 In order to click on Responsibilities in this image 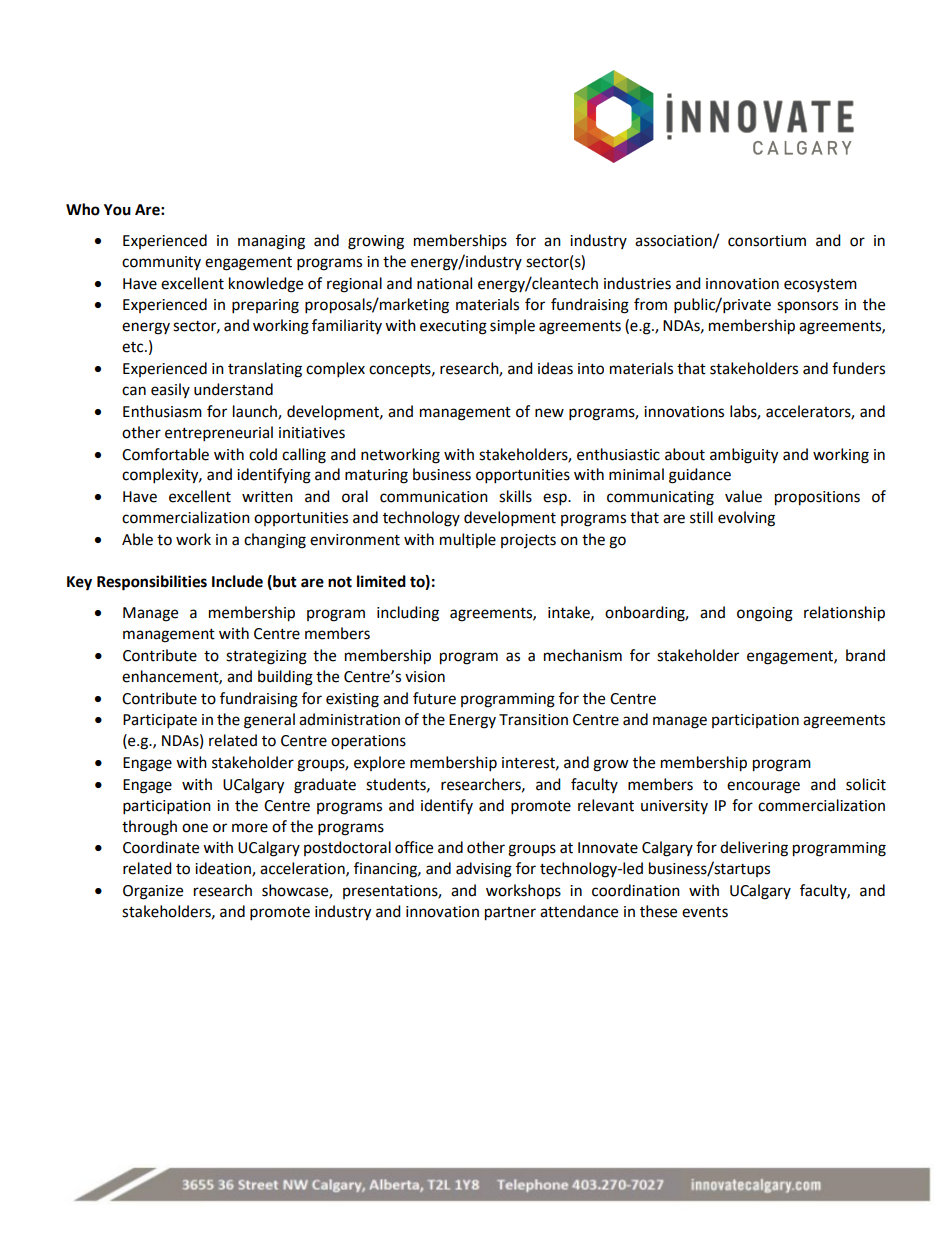, I will do `click(152, 583)`.
